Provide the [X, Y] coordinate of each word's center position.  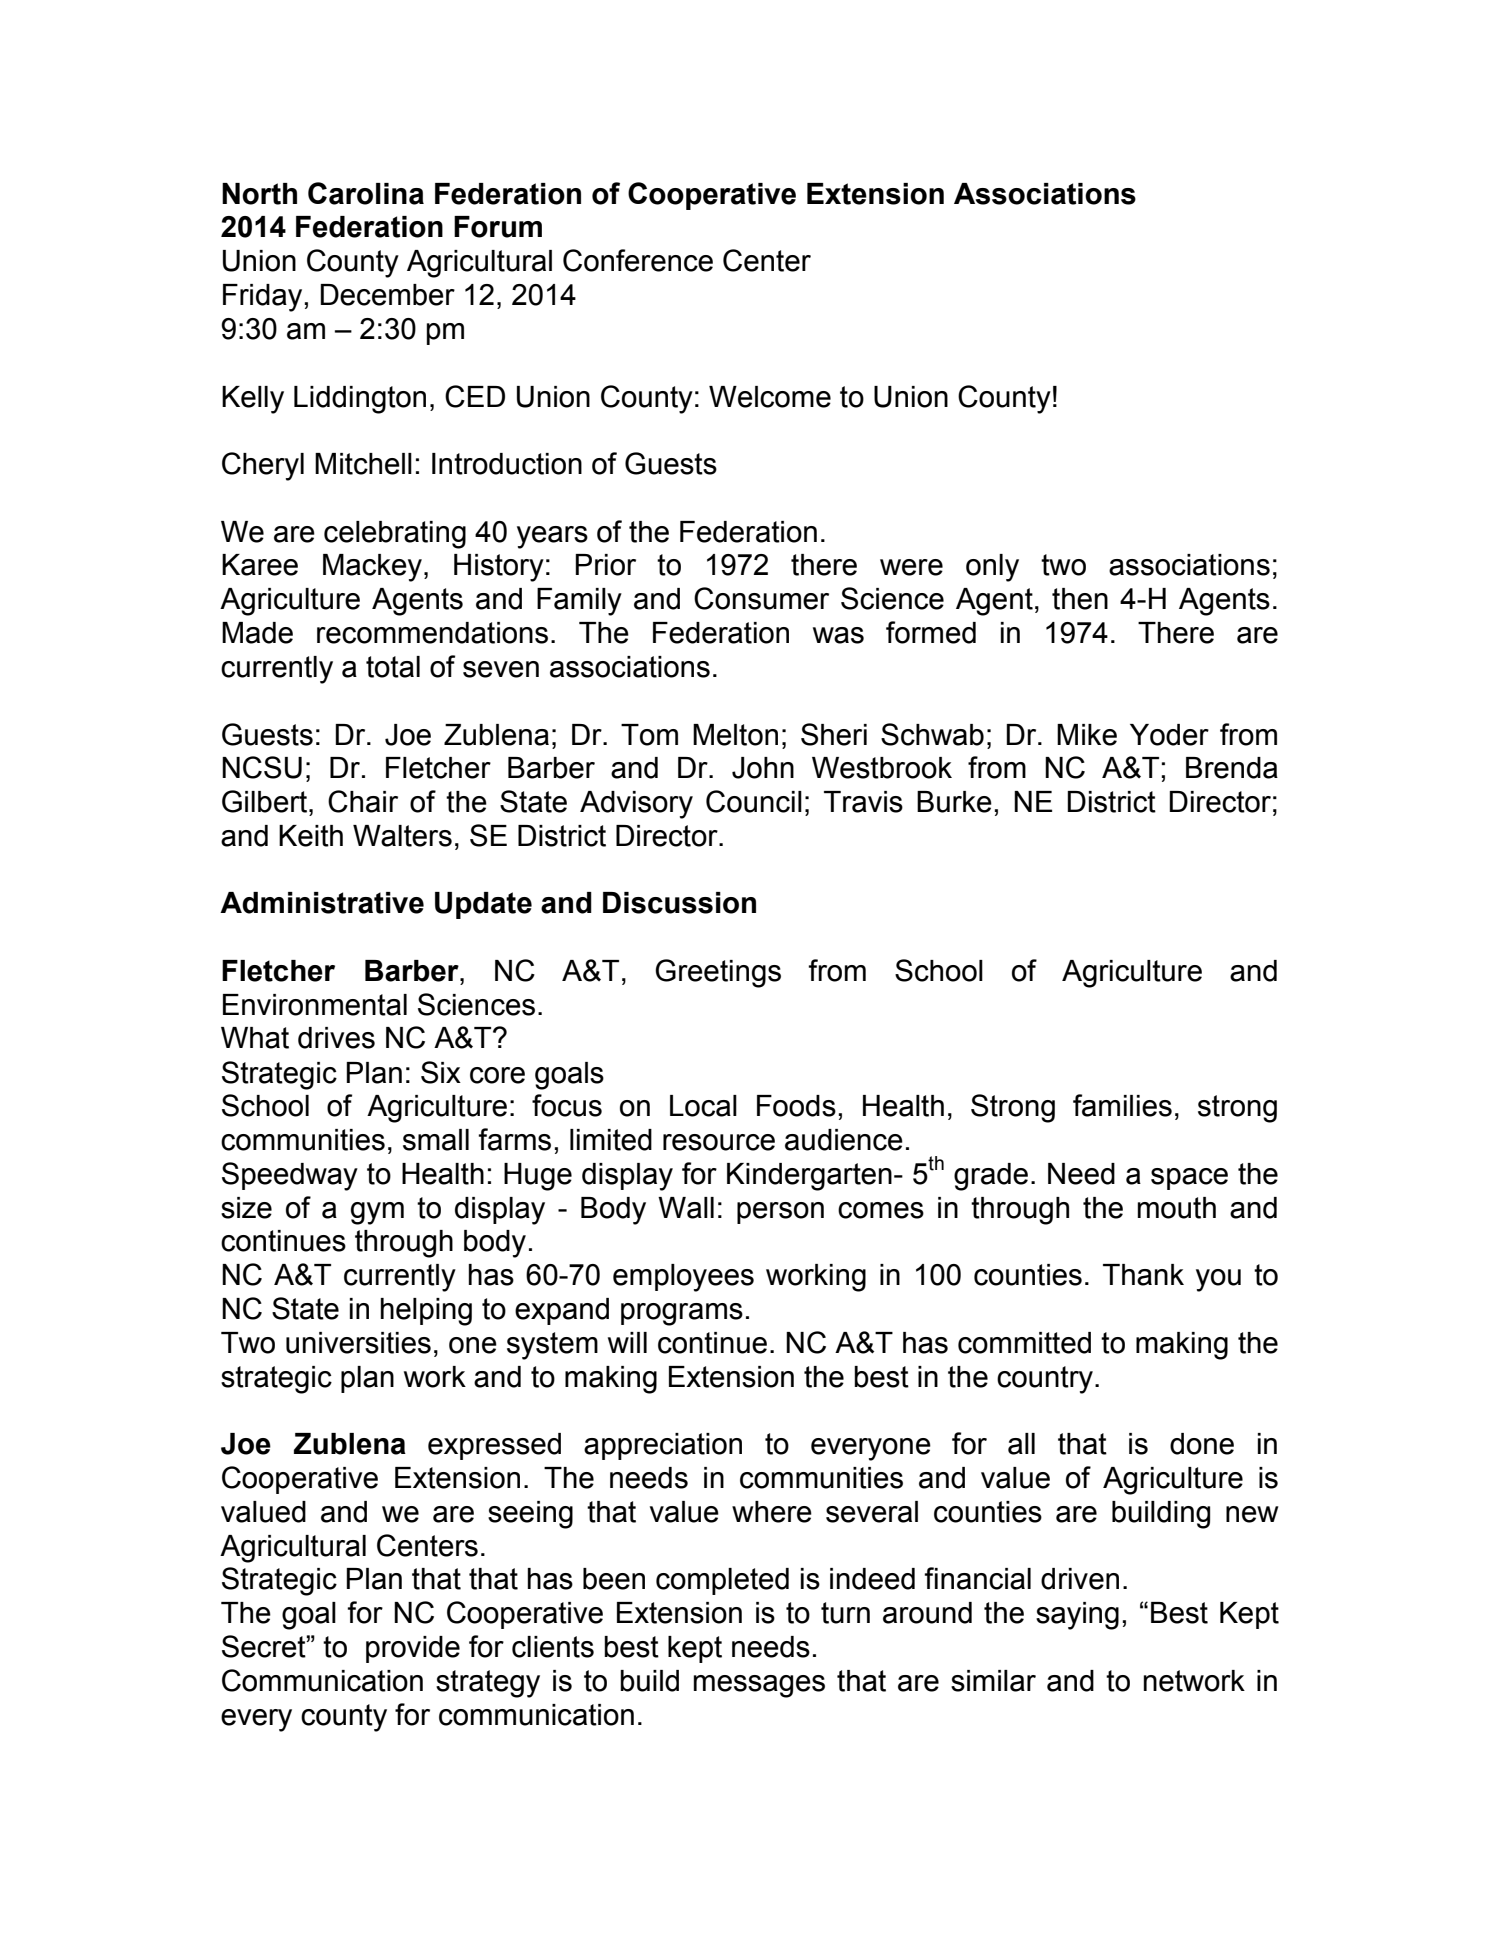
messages [759, 1686]
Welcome [770, 397]
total [393, 667]
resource [719, 1142]
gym [377, 1213]
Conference [638, 260]
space [1189, 1179]
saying [1077, 1616]
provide [413, 1649]
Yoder [1169, 735]
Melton [735, 735]
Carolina [366, 193]
